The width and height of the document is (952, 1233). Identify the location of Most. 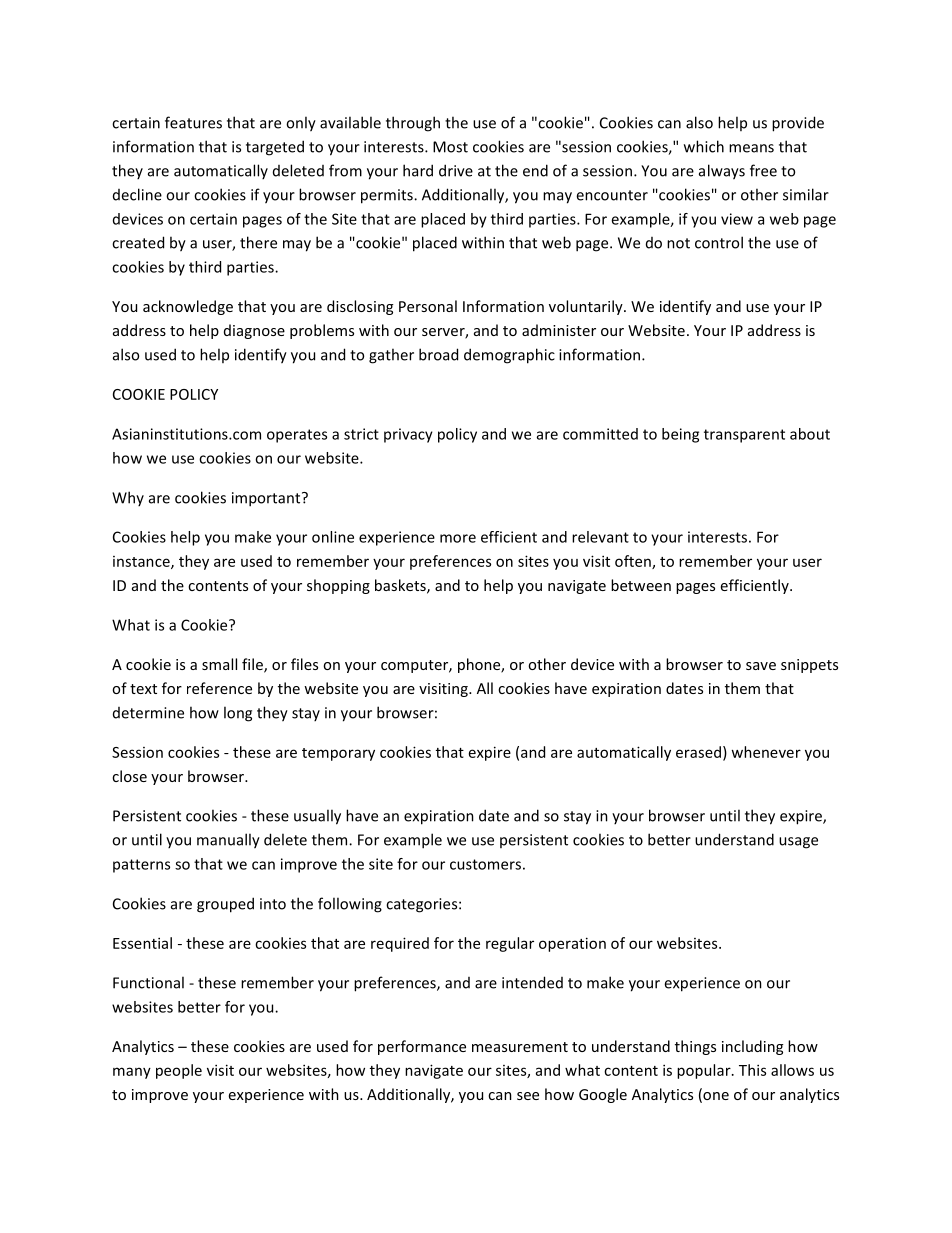
(450, 147).
